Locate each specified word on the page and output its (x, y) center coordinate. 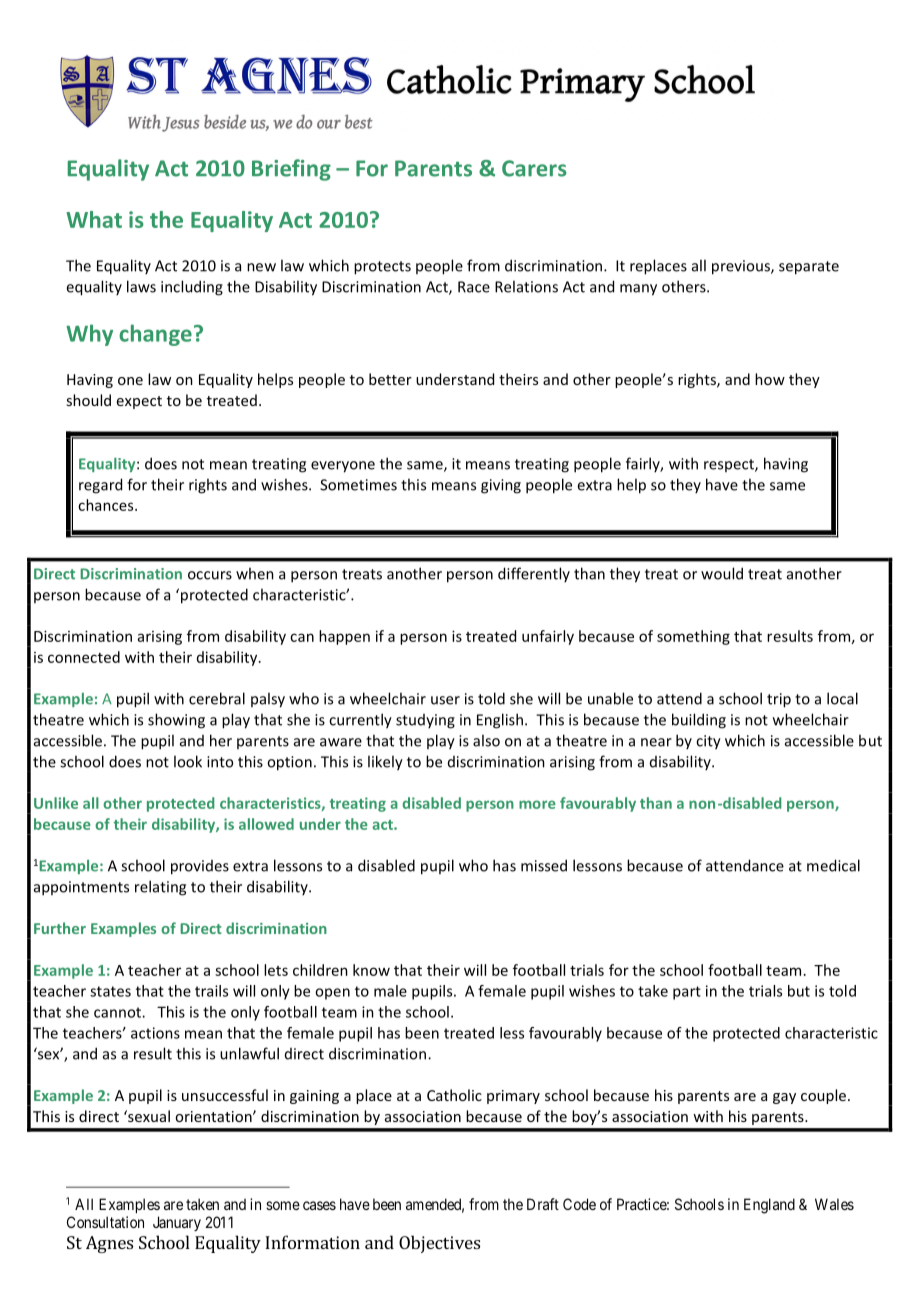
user (445, 700)
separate (809, 268)
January (177, 1223)
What (94, 219)
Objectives (439, 1244)
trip (779, 700)
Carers (534, 168)
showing (176, 721)
